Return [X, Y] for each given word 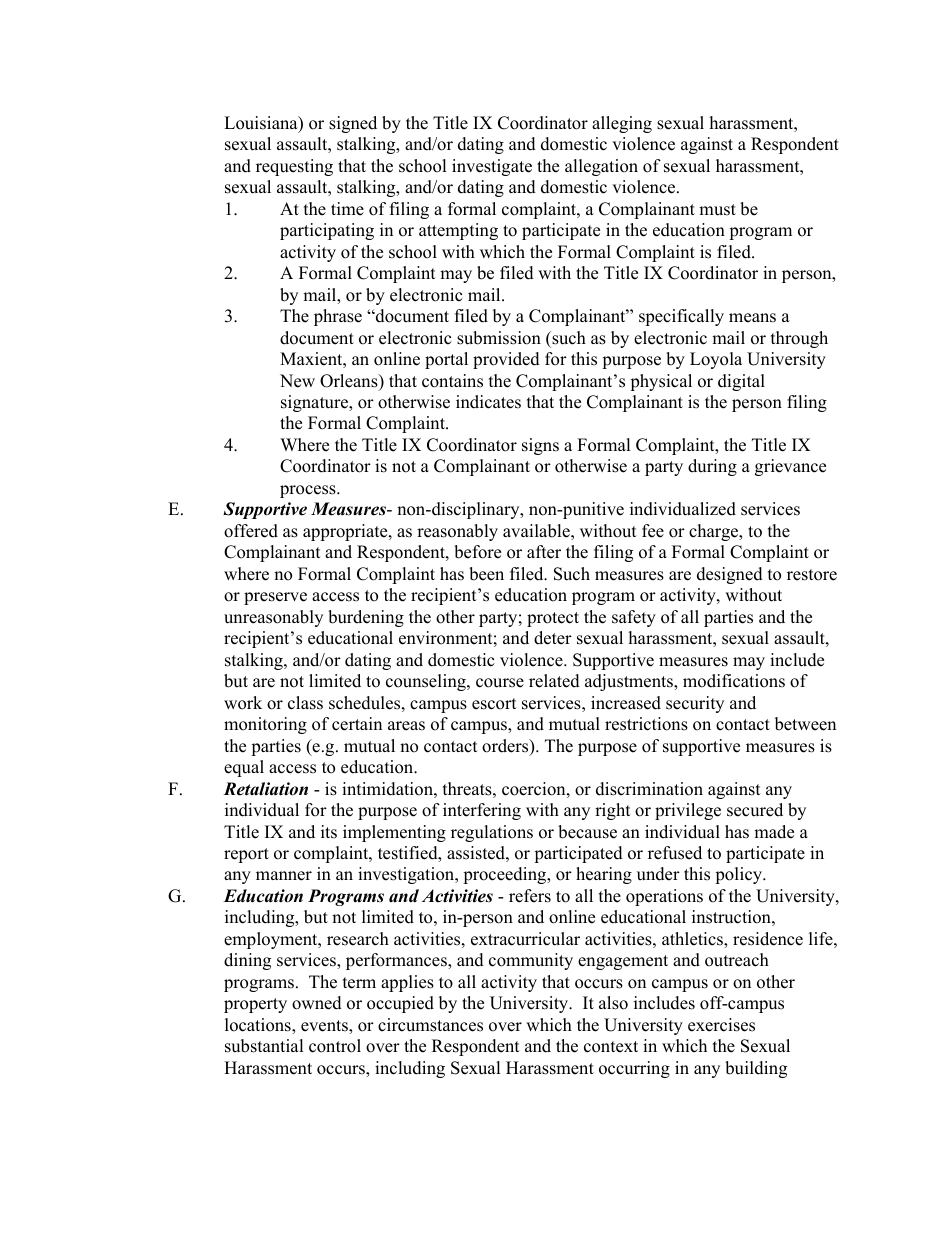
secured [755, 810]
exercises [721, 1025]
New [297, 381]
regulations [492, 833]
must [717, 210]
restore [812, 575]
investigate [492, 167]
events [325, 1027]
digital [741, 382]
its [329, 832]
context [611, 1047]
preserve [275, 598]
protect [553, 619]
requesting [294, 167]
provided [506, 360]
